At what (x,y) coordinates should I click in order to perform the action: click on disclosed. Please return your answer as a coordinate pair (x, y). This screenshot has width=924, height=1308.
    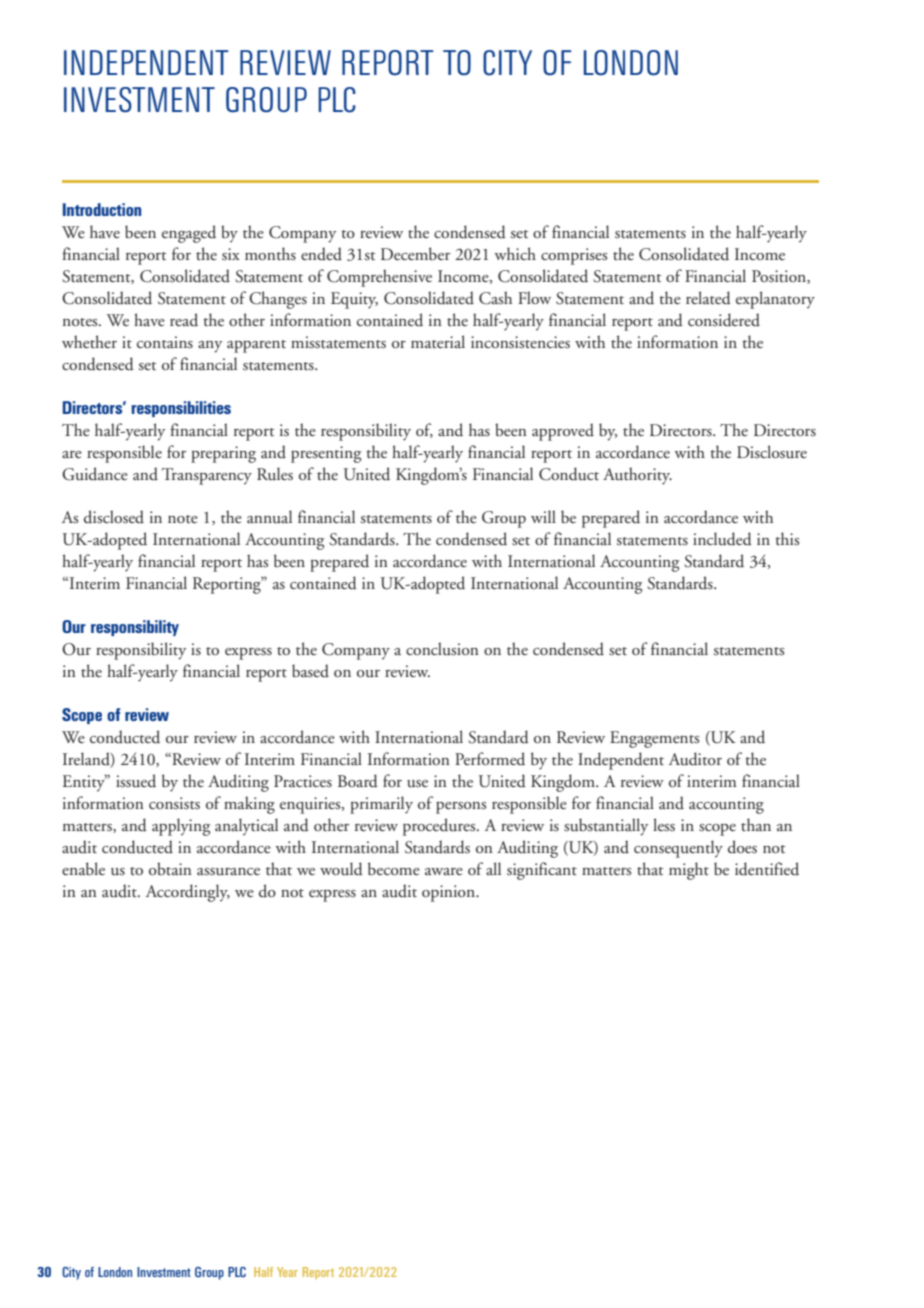
    Looking at the image, I should click on (114, 517).
